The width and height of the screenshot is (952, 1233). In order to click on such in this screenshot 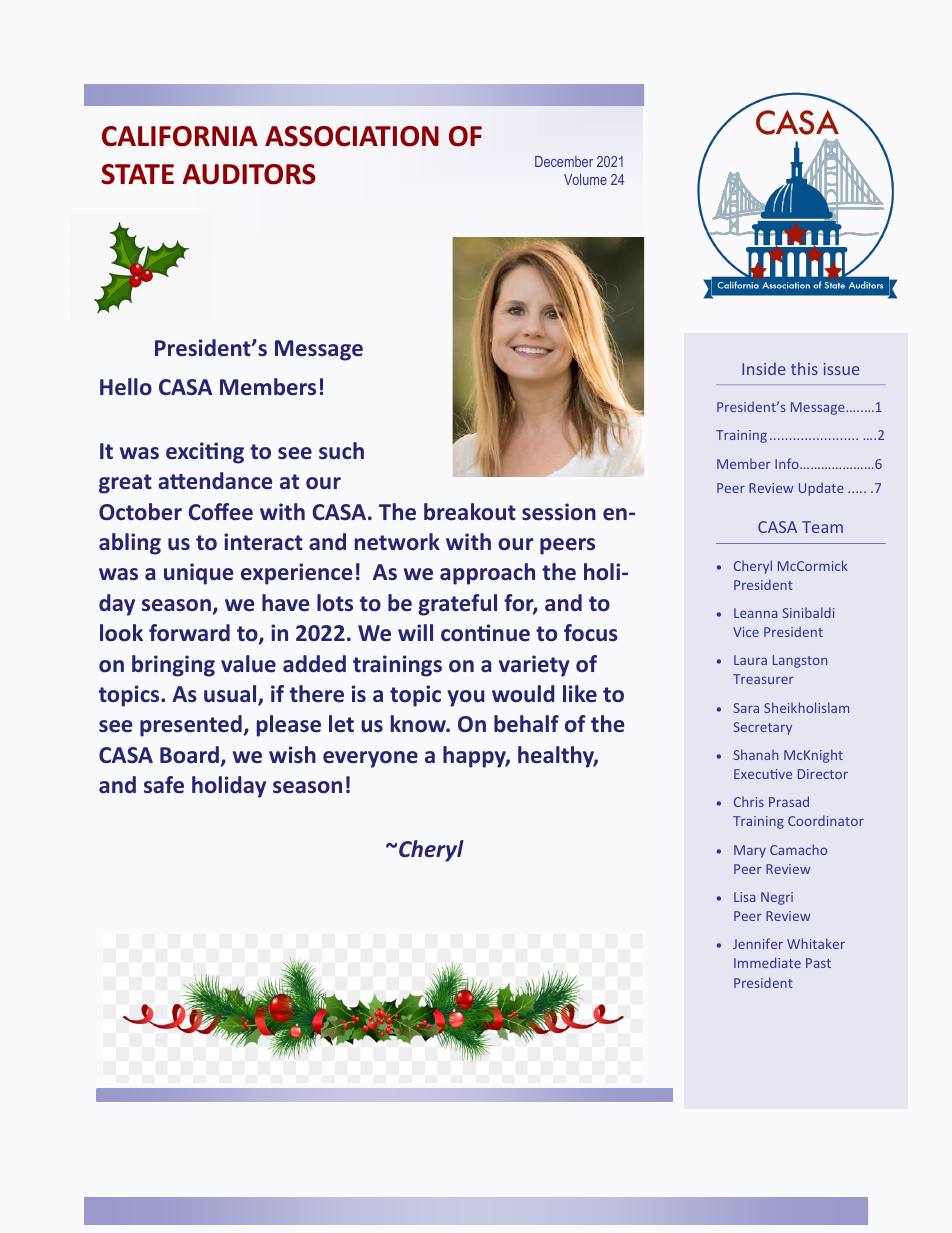, I will do `click(341, 451)`.
